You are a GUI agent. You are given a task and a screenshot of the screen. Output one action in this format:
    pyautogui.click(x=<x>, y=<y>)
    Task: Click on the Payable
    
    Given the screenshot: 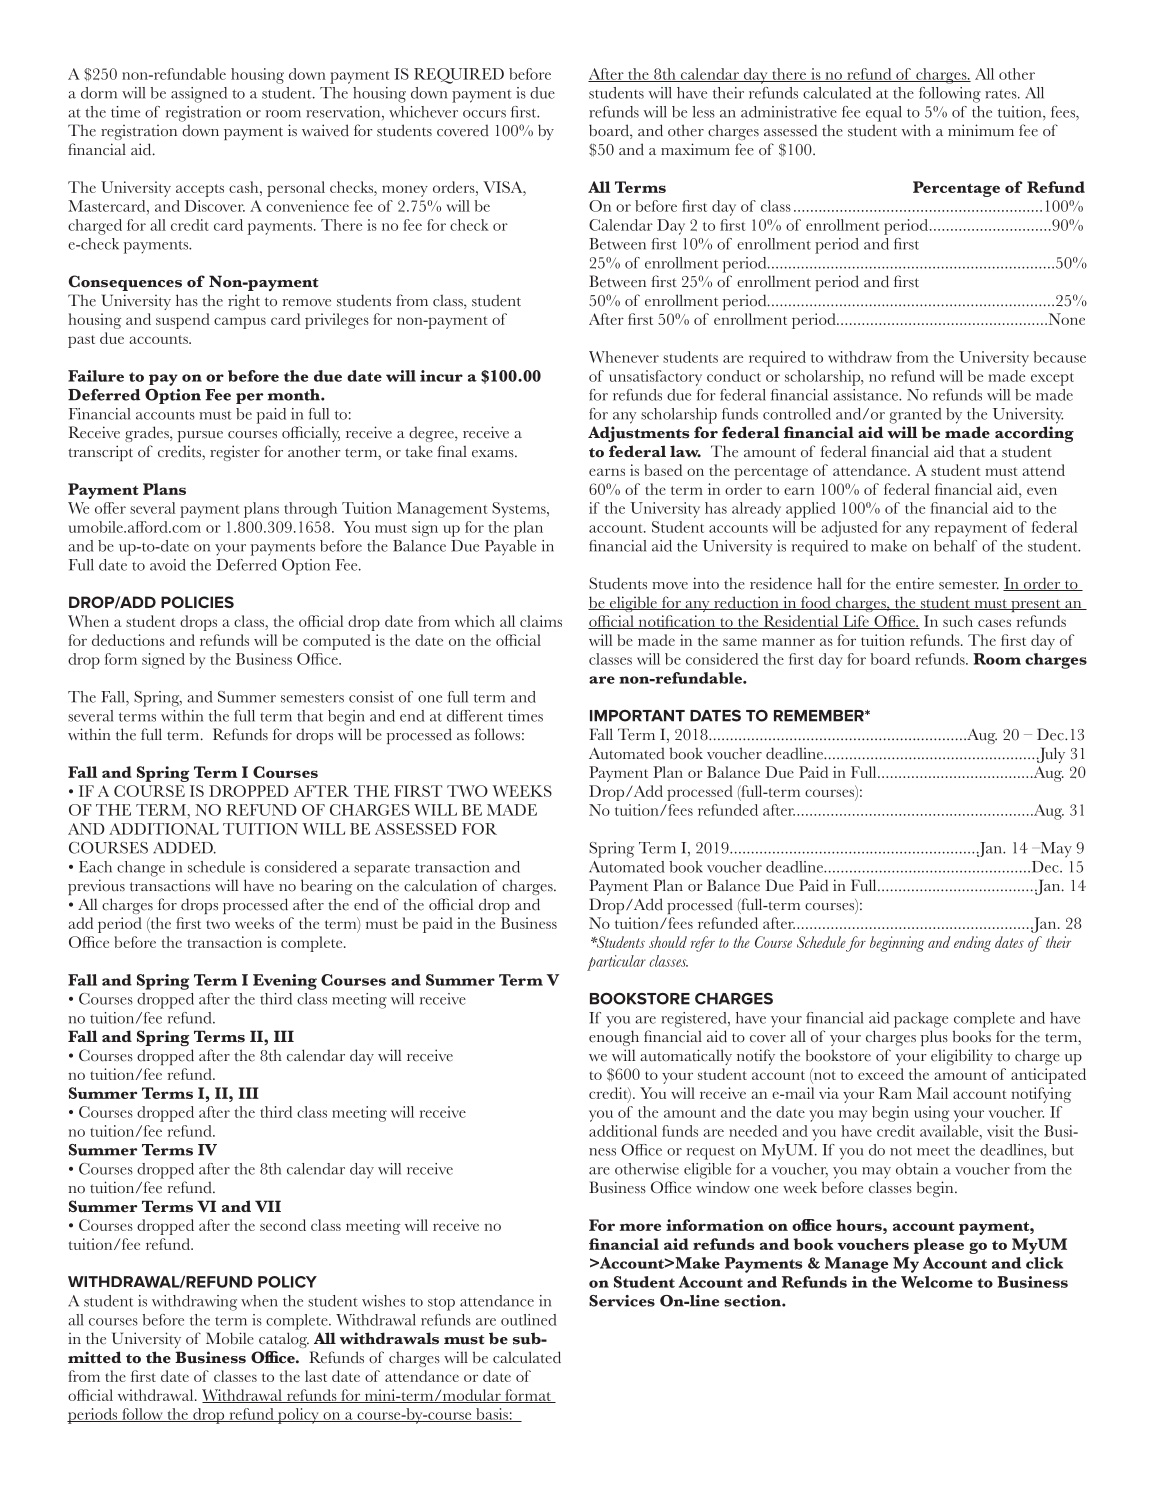 What is the action you would take?
    pyautogui.click(x=510, y=548)
